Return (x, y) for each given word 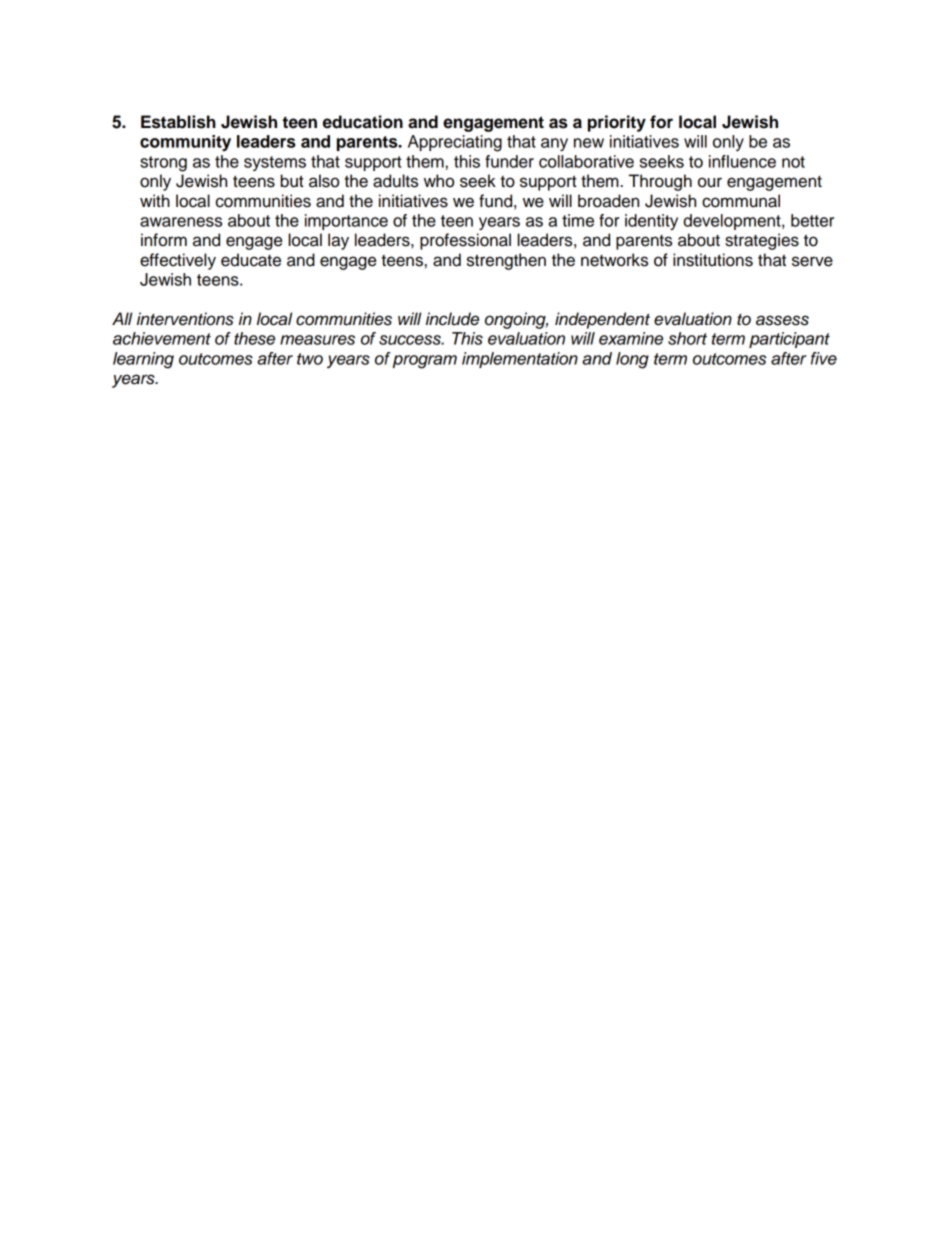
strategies (762, 241)
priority (617, 123)
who (439, 181)
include (452, 319)
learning (143, 360)
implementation (520, 360)
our (710, 182)
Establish (178, 122)
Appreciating (455, 143)
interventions (185, 319)
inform (164, 240)
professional (465, 241)
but (292, 181)
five (824, 358)
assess (782, 320)
